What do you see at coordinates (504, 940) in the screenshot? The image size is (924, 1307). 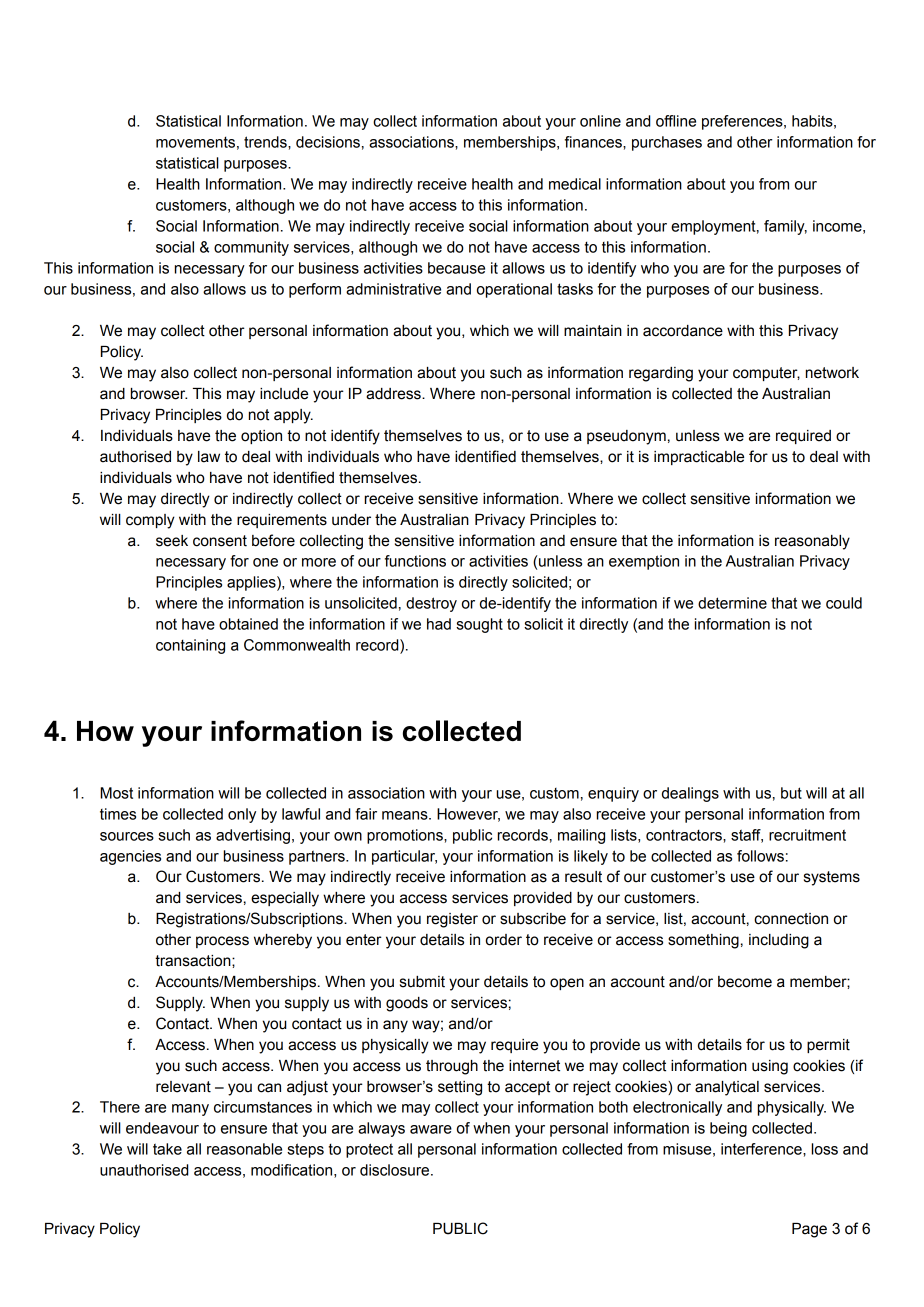 I see `order` at bounding box center [504, 940].
